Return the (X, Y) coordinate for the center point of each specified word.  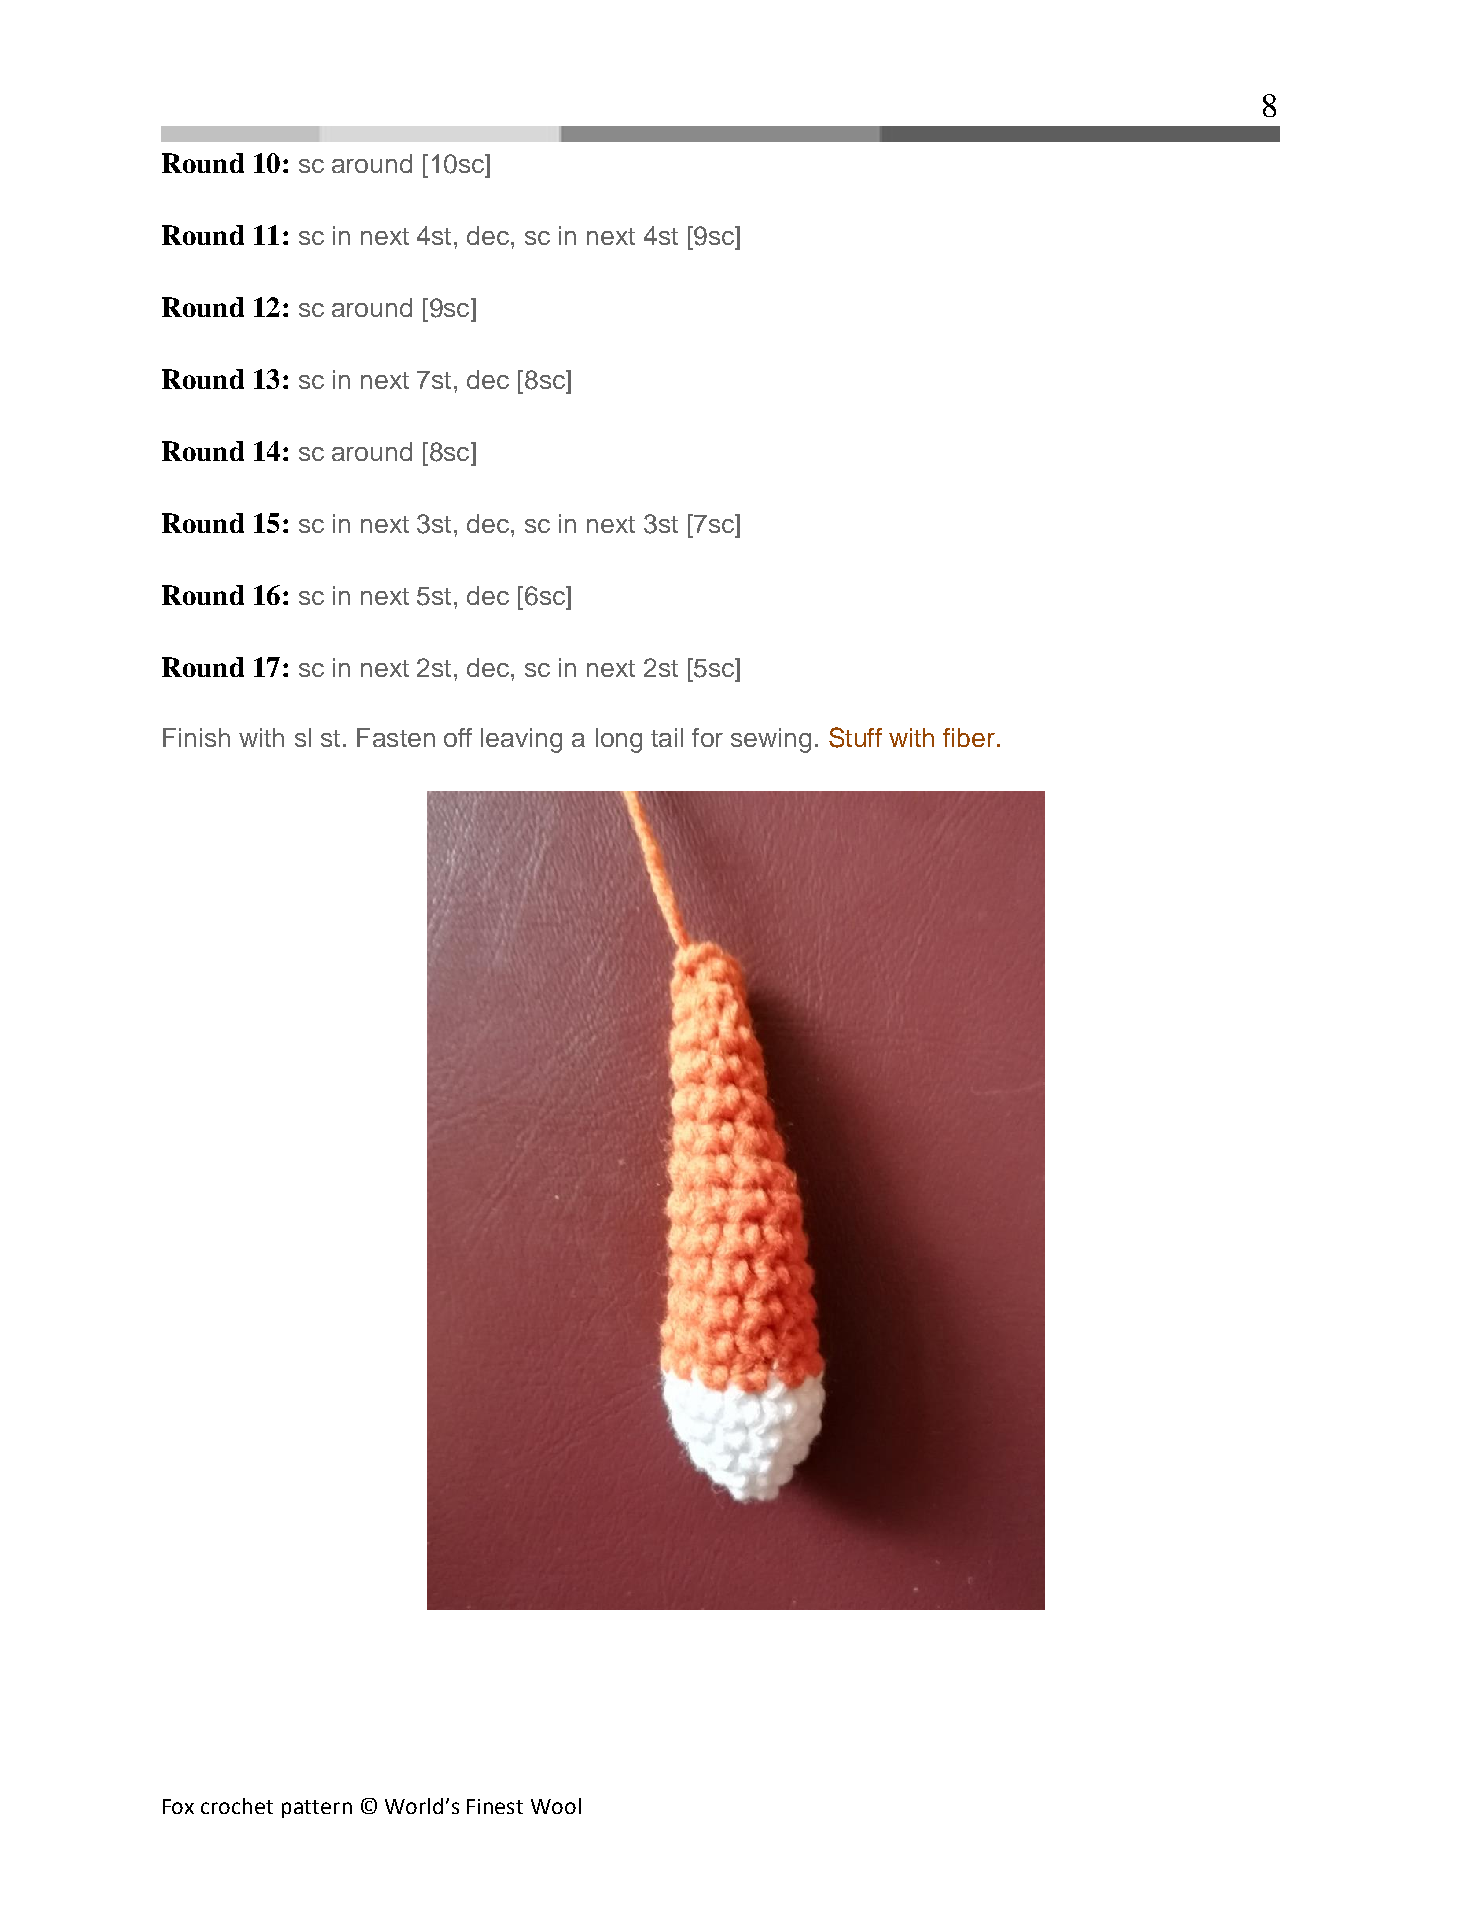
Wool (556, 1806)
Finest (495, 1806)
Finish (196, 737)
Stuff (855, 737)
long (619, 740)
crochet (237, 1806)
